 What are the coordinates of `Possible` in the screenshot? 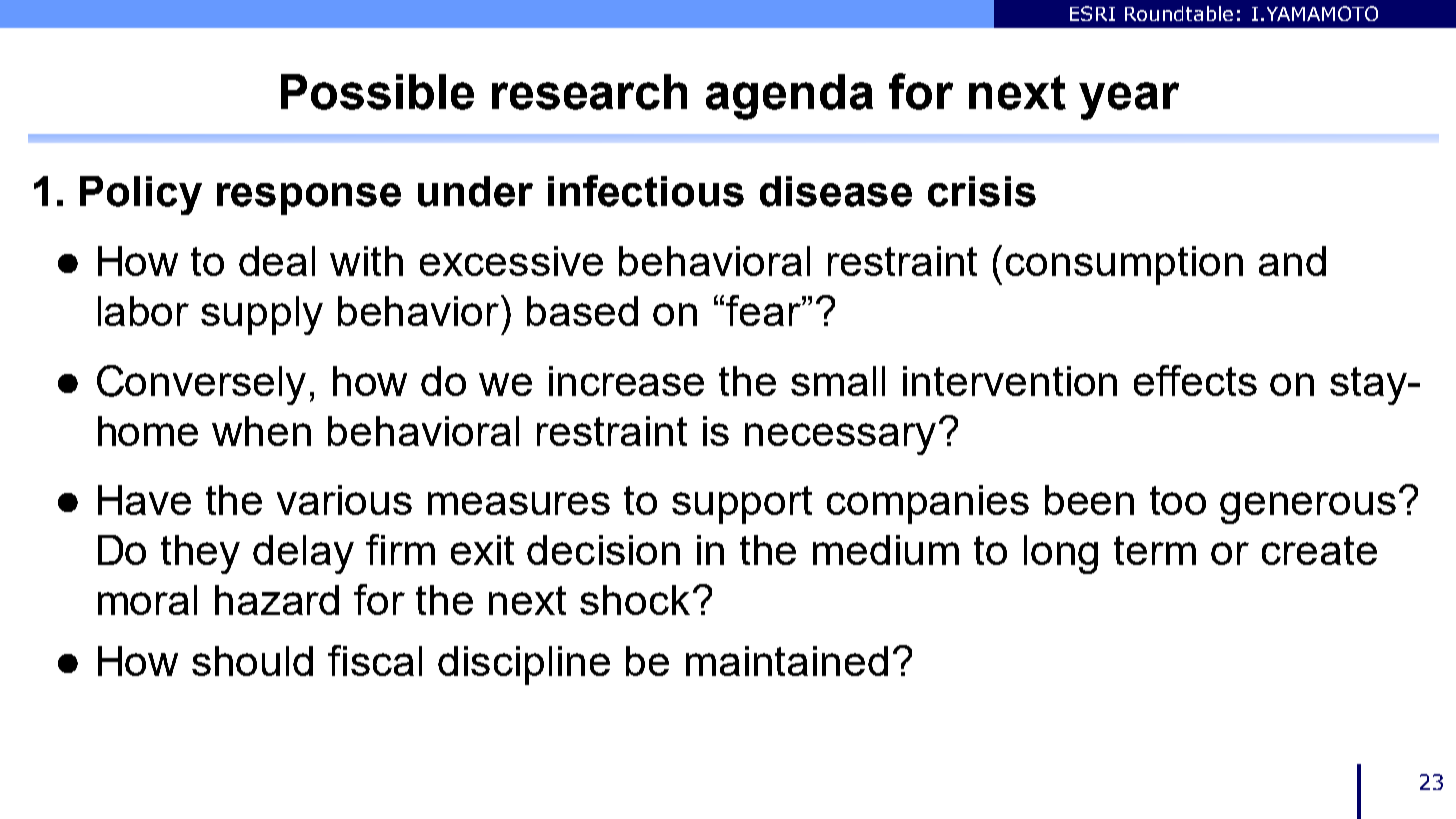 It's located at (377, 92).
